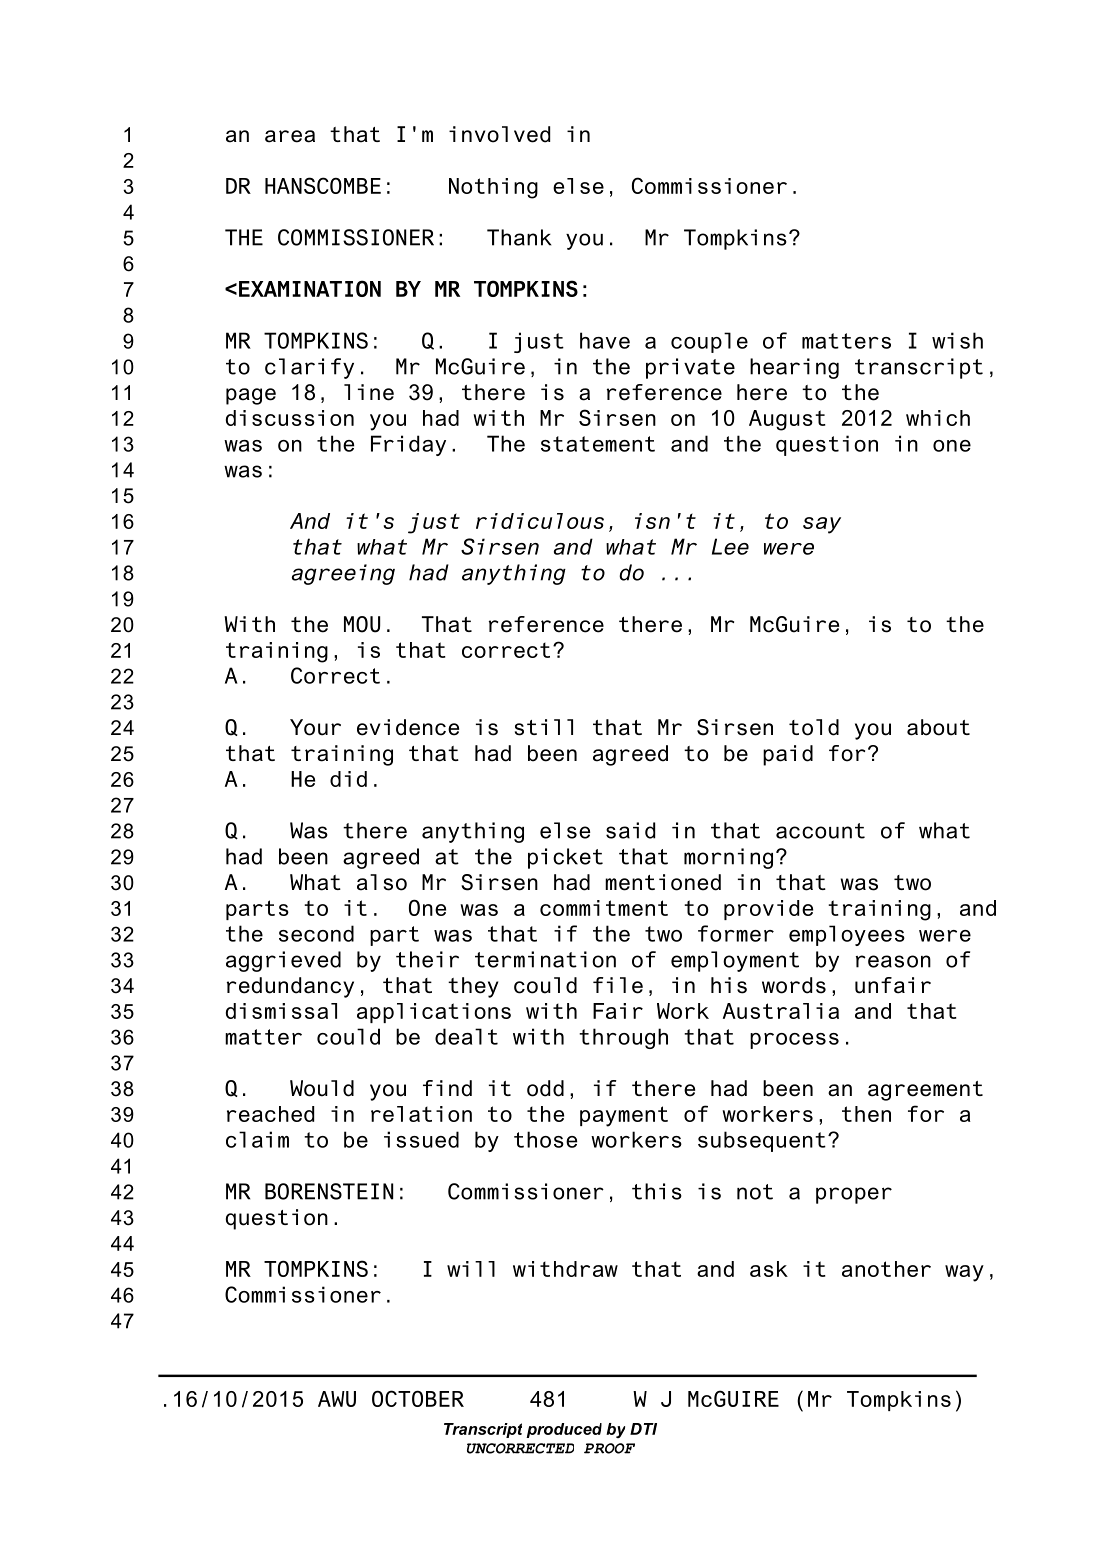  I want to click on reason, so click(893, 961).
